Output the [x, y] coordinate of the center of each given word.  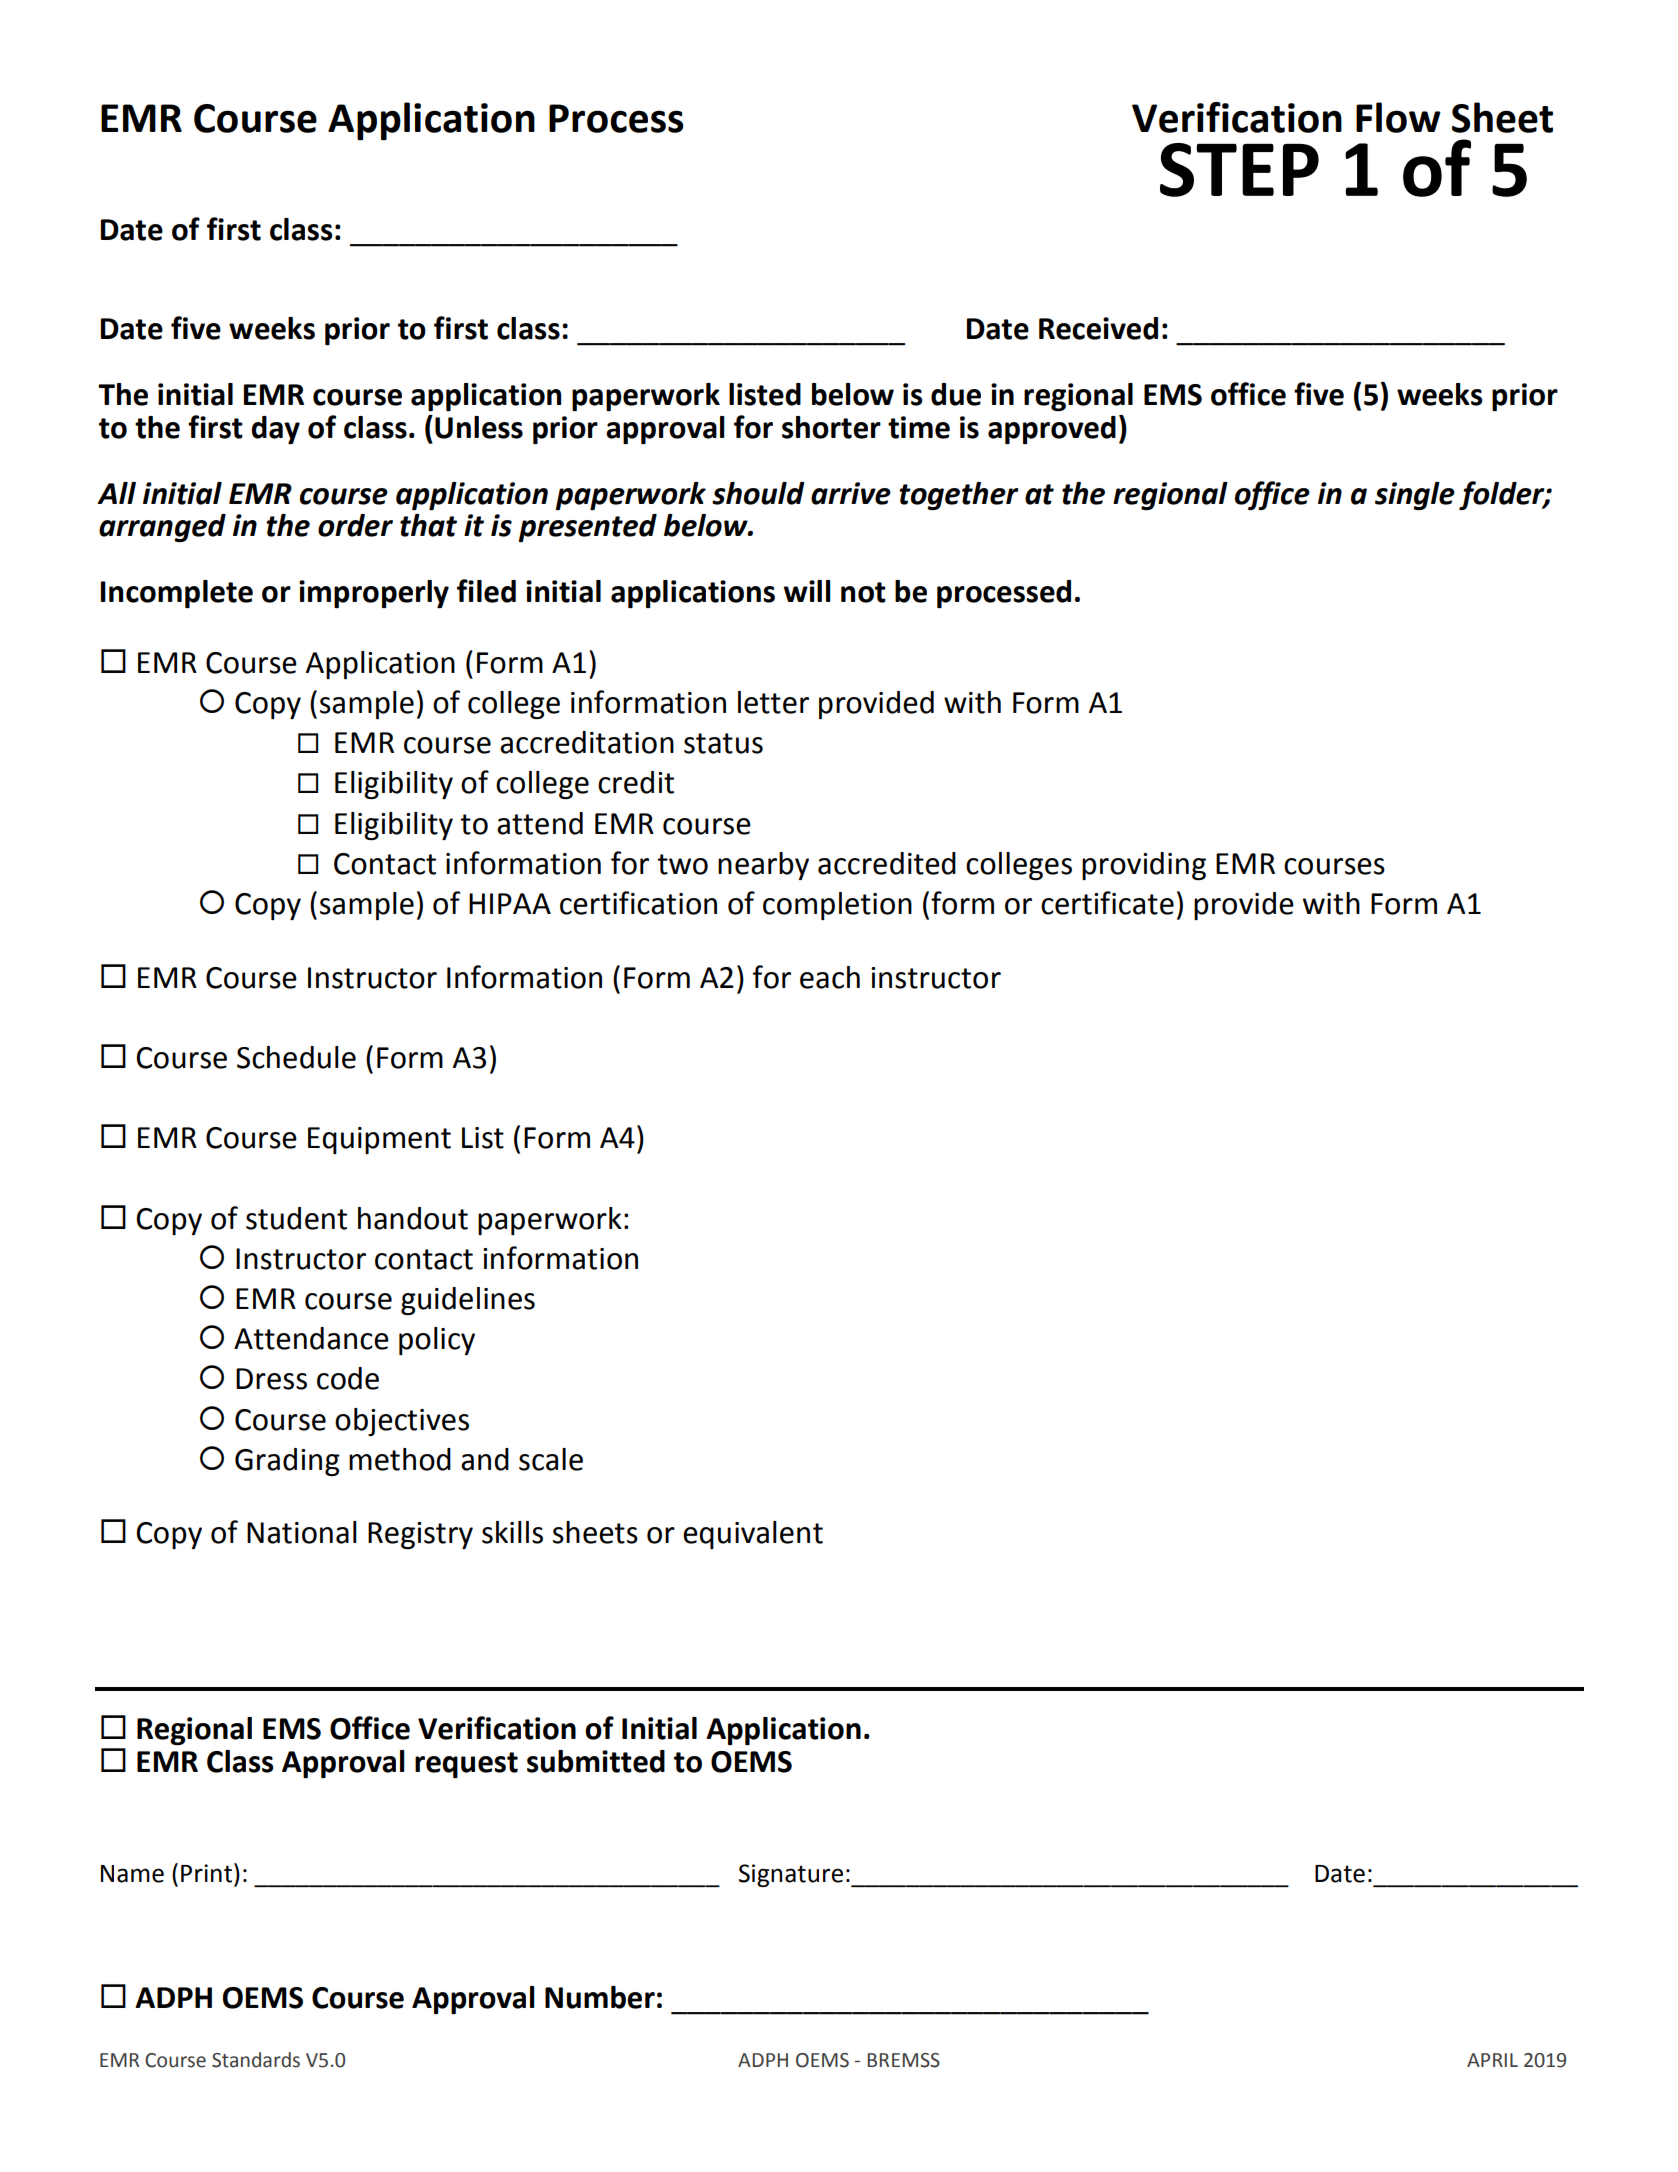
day [275, 430]
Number [600, 1997]
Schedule [296, 1057]
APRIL [1492, 2060]
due [956, 394]
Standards [256, 2060]
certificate [1107, 903]
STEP [1239, 170]
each [830, 977]
